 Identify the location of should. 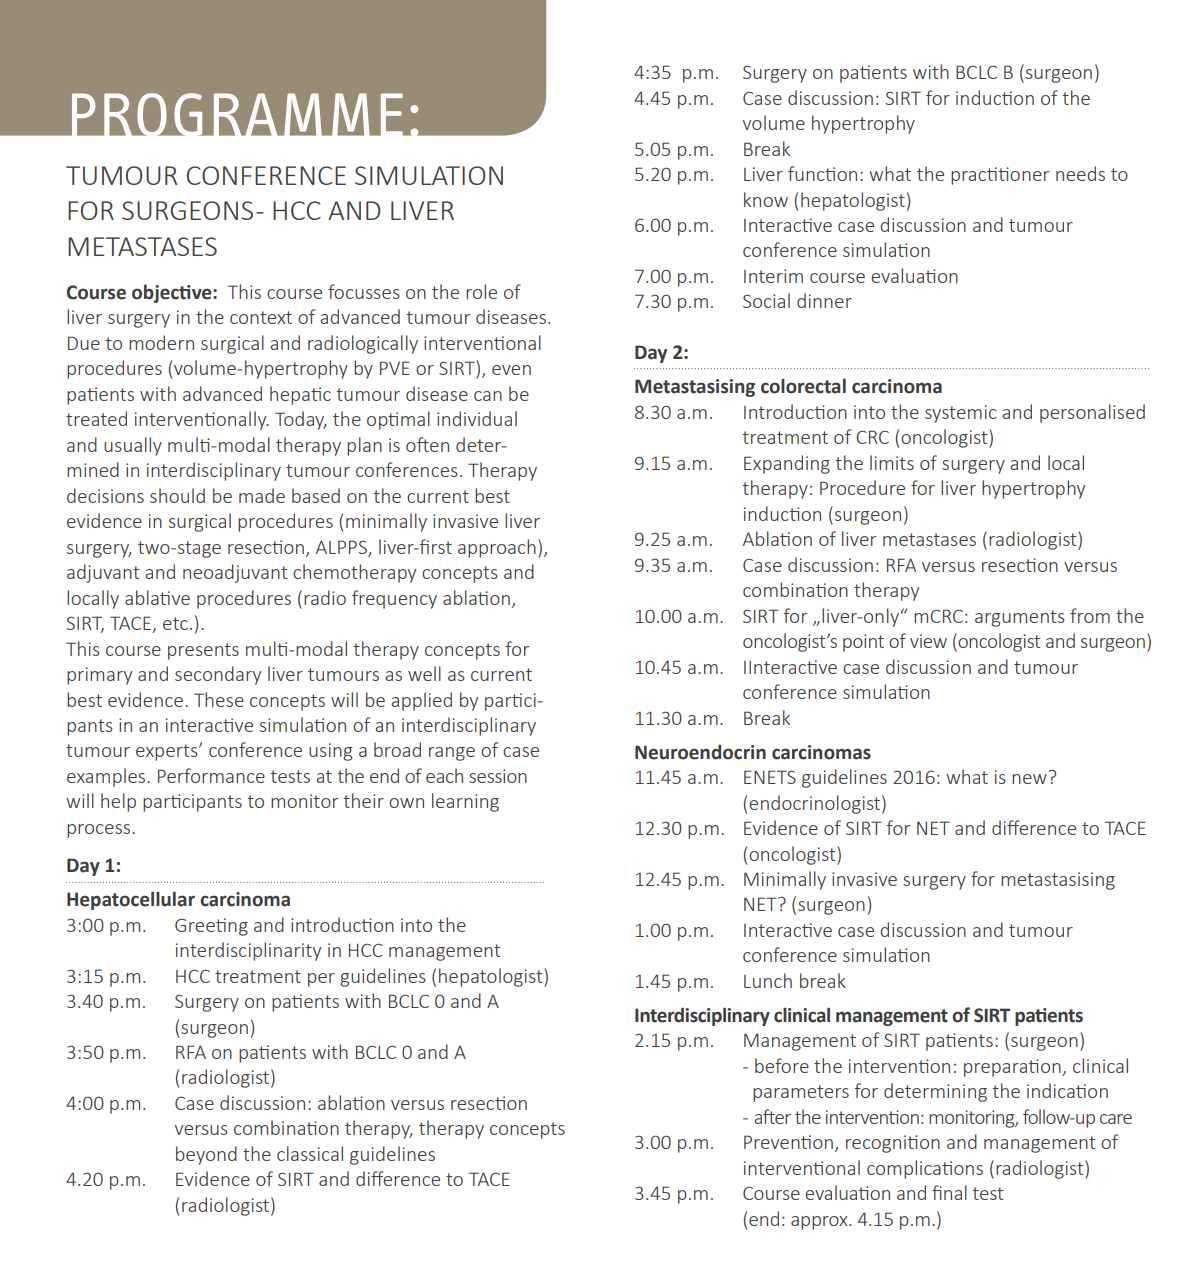
(177, 495).
